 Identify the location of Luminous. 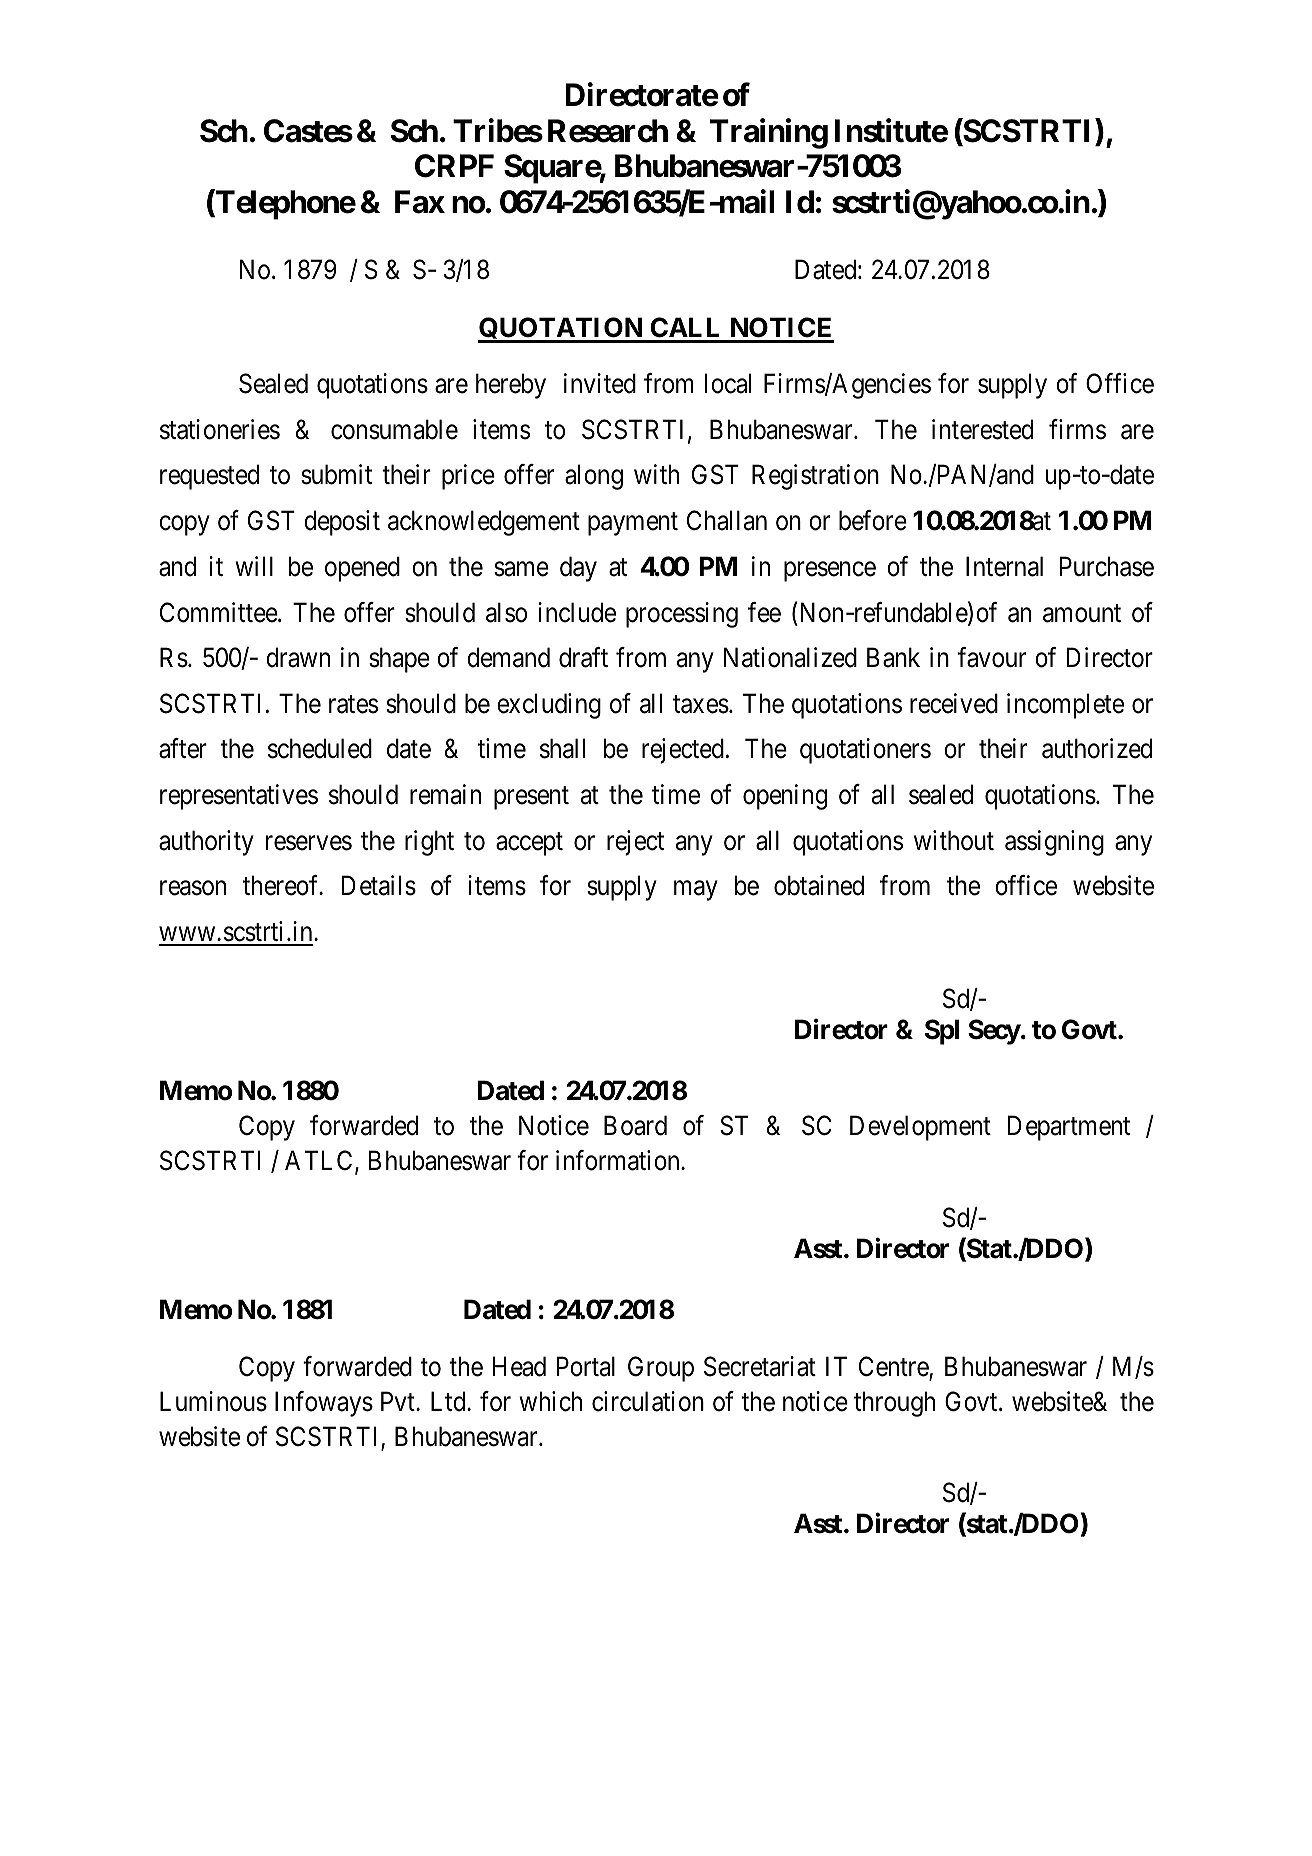
(213, 1401).
